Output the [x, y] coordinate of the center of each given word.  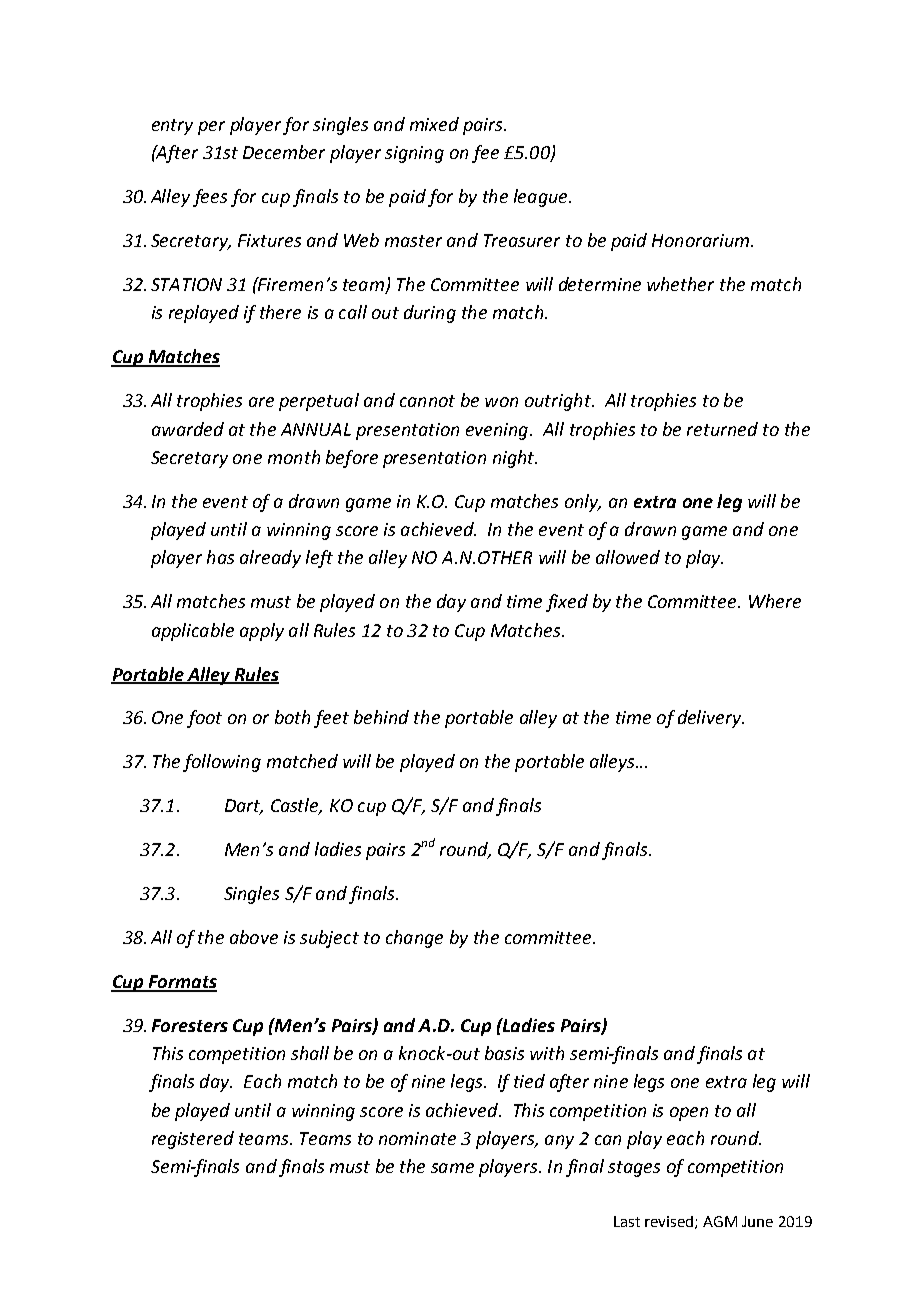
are [261, 402]
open [689, 1114]
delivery [711, 719]
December [284, 152]
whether [680, 284]
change [414, 939]
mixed [434, 124]
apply [262, 632]
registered [193, 1140]
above [254, 937]
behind [381, 717]
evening [498, 431]
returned [722, 429]
